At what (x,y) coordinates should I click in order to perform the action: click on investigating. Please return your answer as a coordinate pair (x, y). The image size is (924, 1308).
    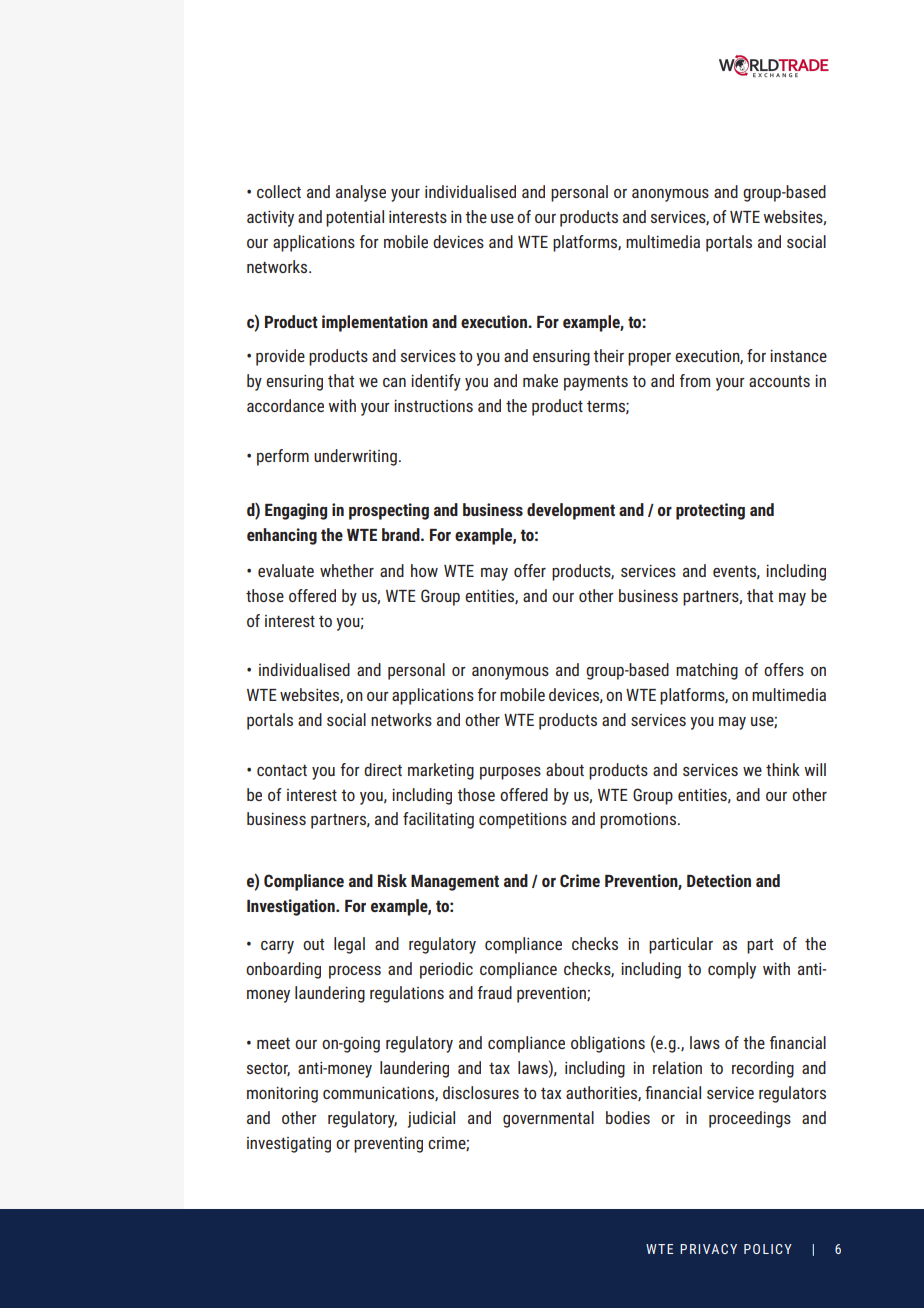
    Looking at the image, I should click on (289, 1144).
